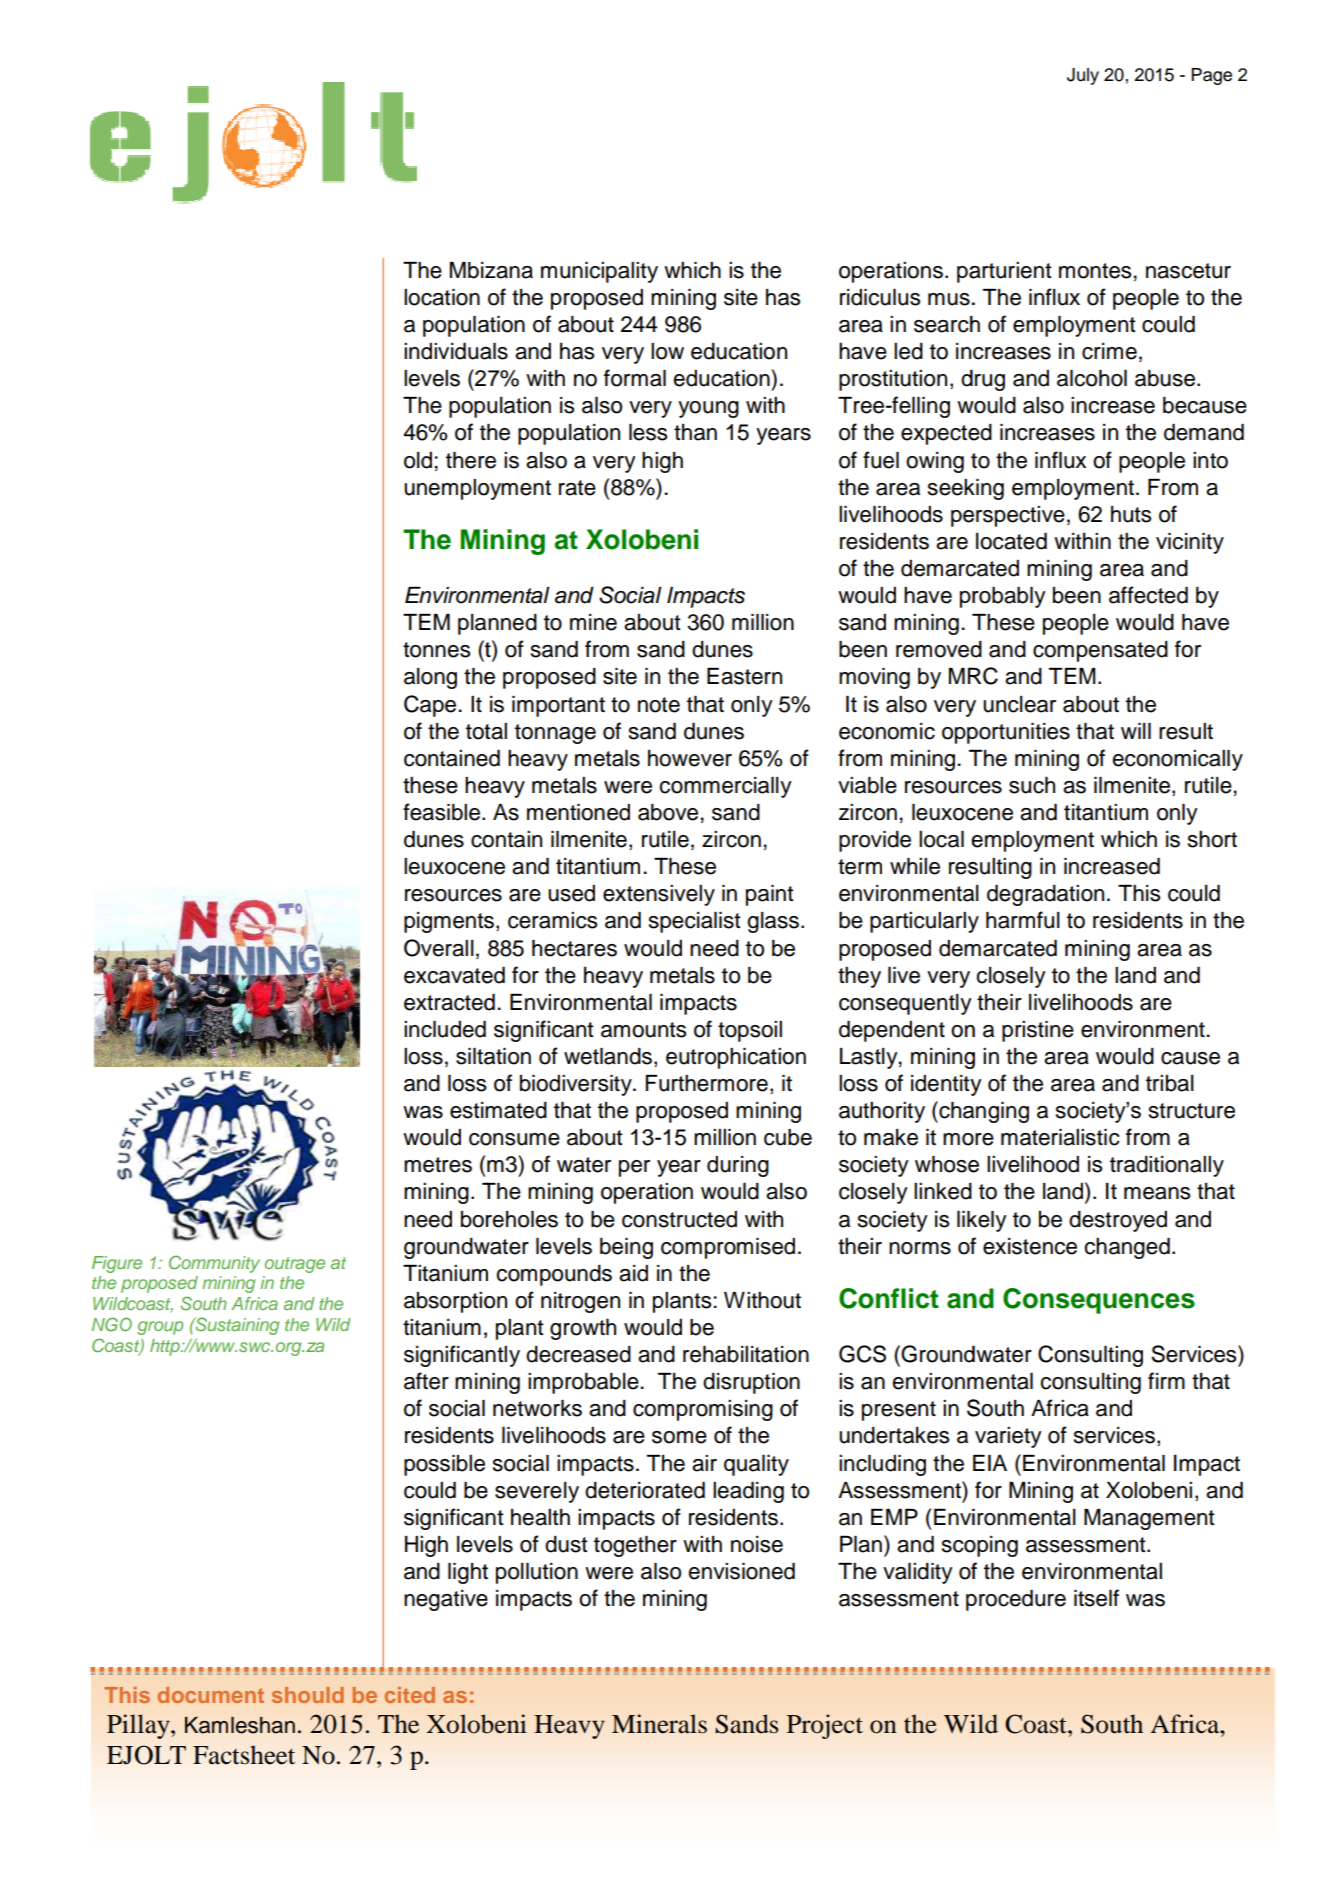  What do you see at coordinates (1131, 514) in the image?
I see `huts` at bounding box center [1131, 514].
